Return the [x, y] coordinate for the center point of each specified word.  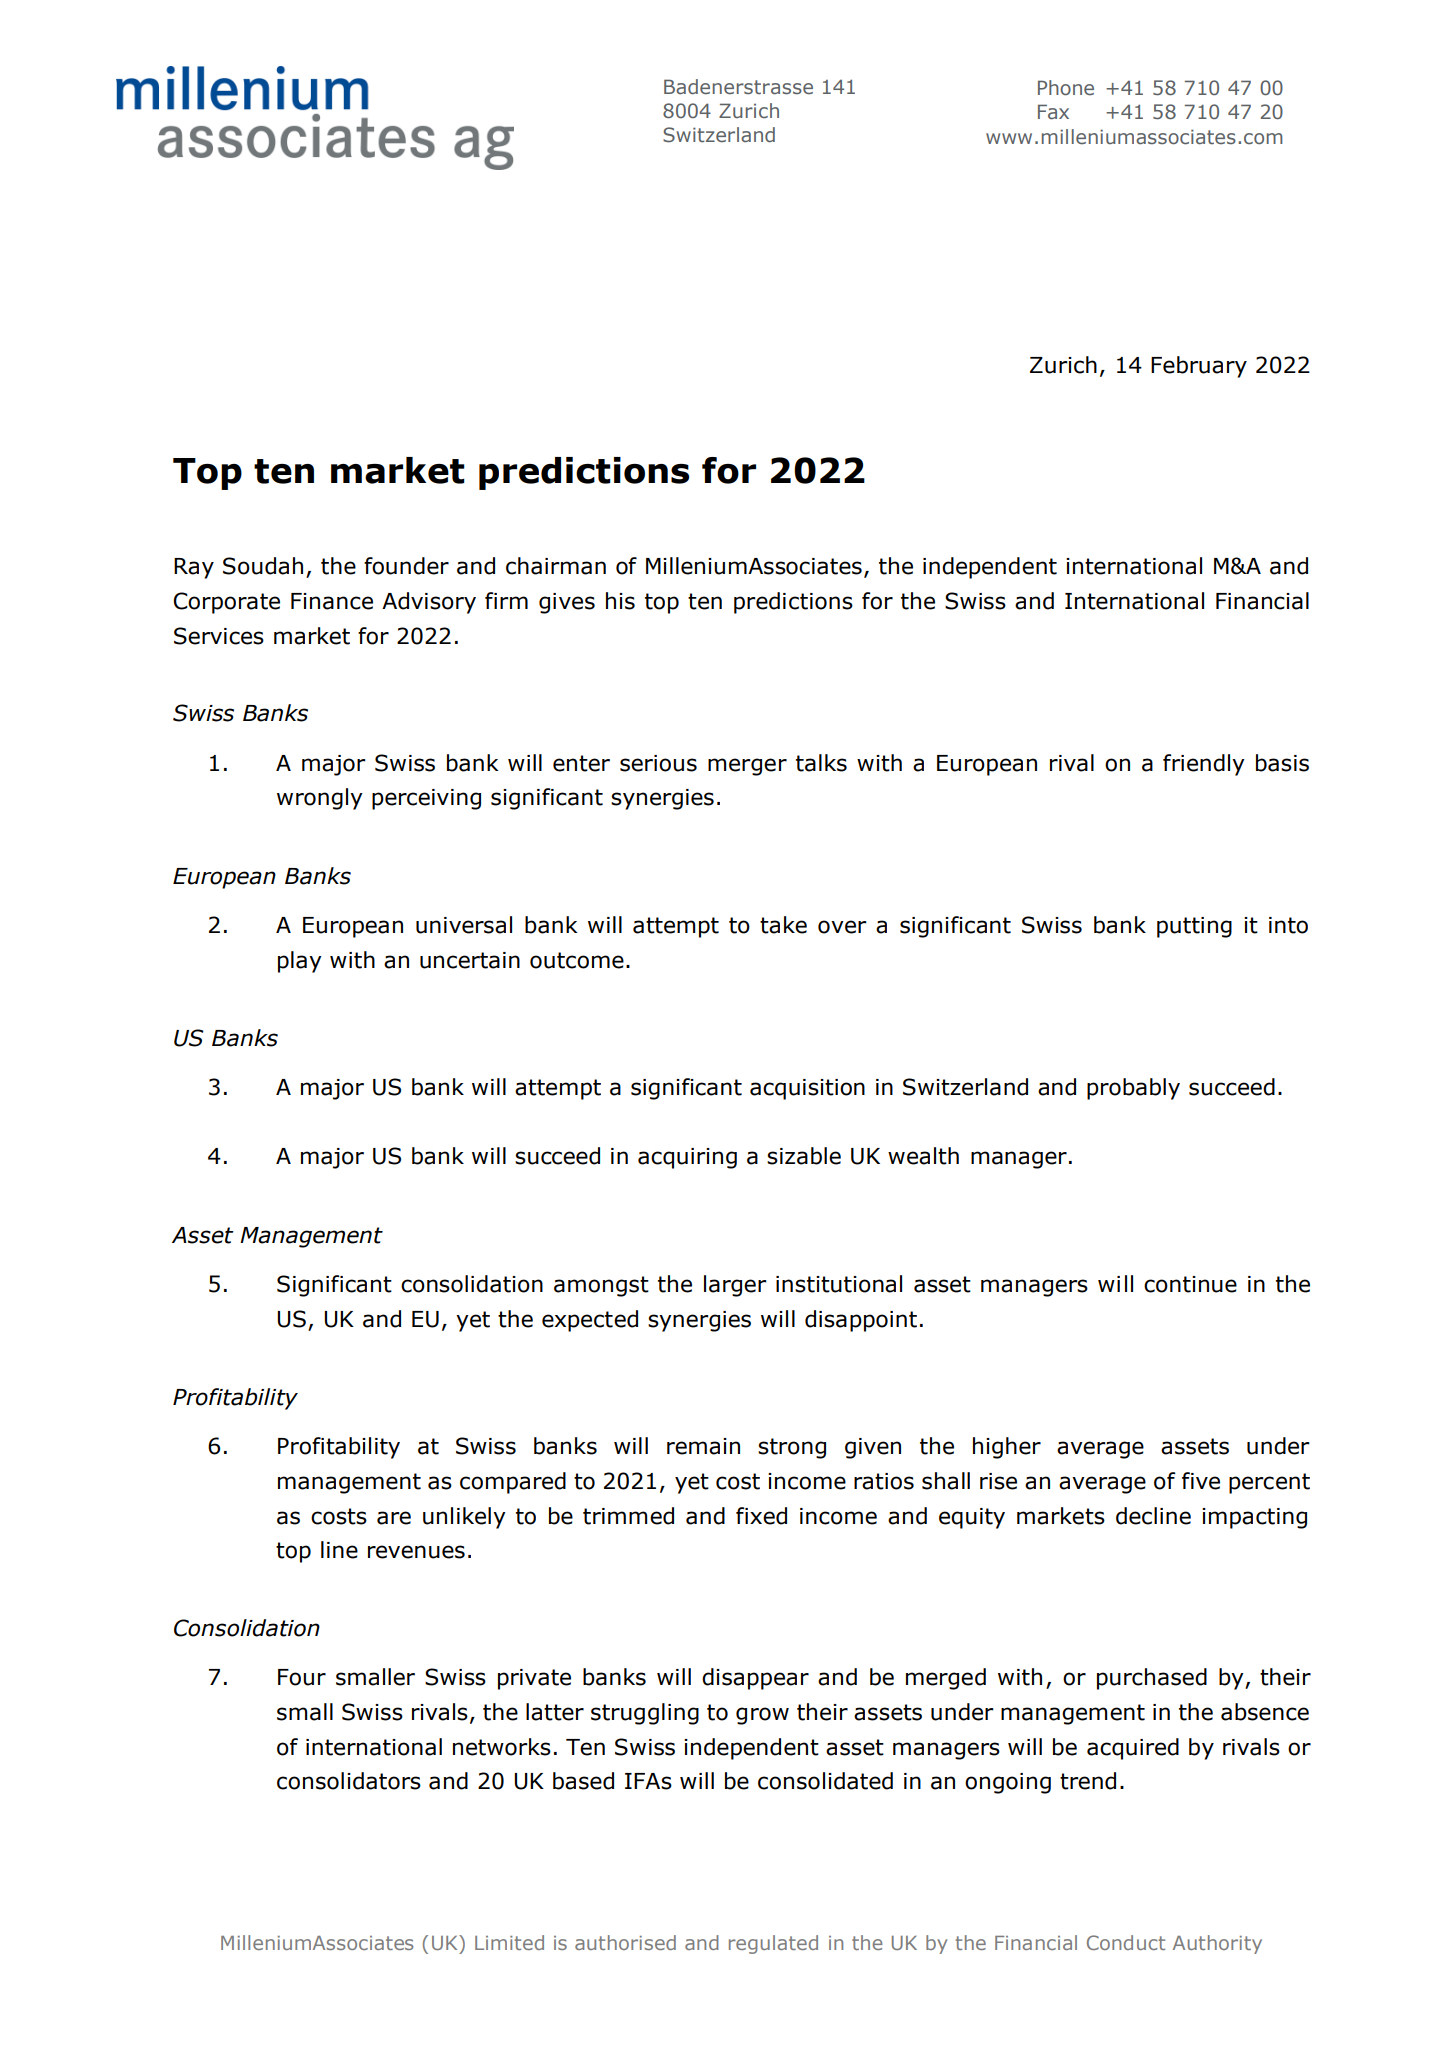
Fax [1053, 112]
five [1201, 1481]
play [300, 962]
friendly [1204, 765]
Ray [194, 568]
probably [1133, 1089]
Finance [332, 601]
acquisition [807, 1089]
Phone [1066, 87]
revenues [416, 1552]
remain [703, 1446]
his [620, 601]
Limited [509, 1942]
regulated [773, 1944]
